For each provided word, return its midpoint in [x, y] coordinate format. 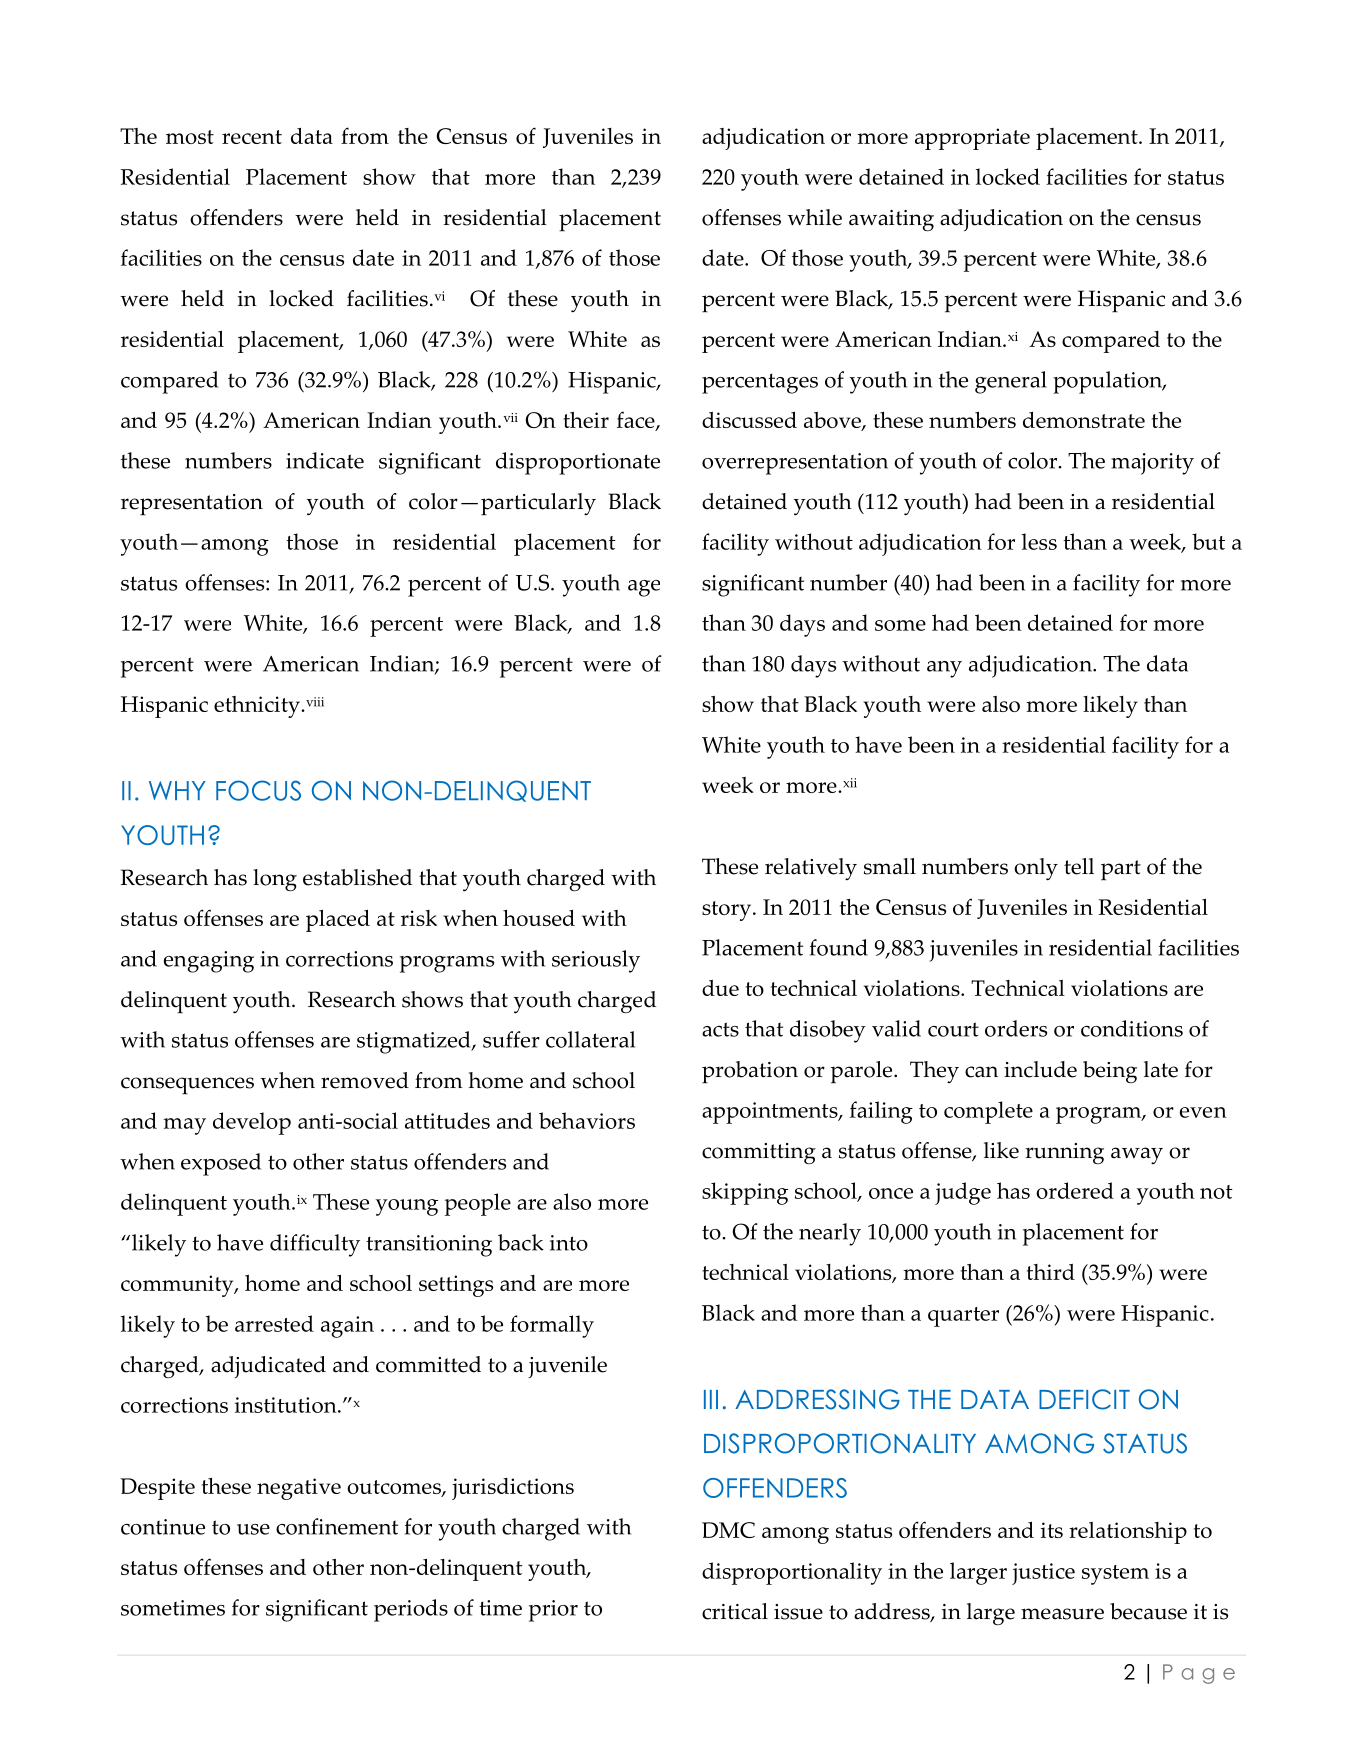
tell [1079, 866]
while [814, 217]
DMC [728, 1530]
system [1115, 1575]
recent [252, 137]
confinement [337, 1526]
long [275, 880]
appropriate [972, 139]
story [728, 911]
